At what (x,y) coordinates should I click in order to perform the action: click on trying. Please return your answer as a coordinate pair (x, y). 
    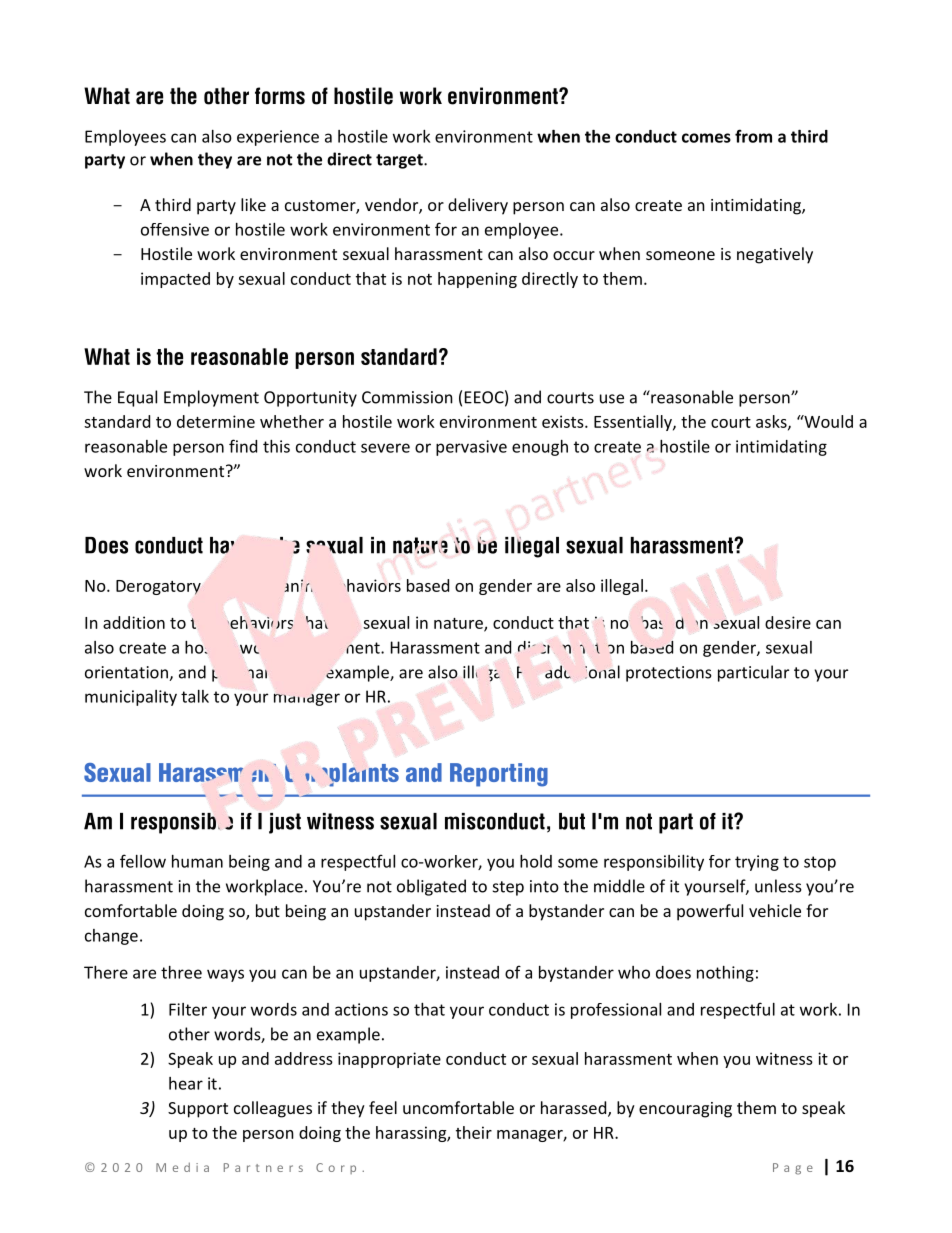
    Looking at the image, I should click on (757, 863).
